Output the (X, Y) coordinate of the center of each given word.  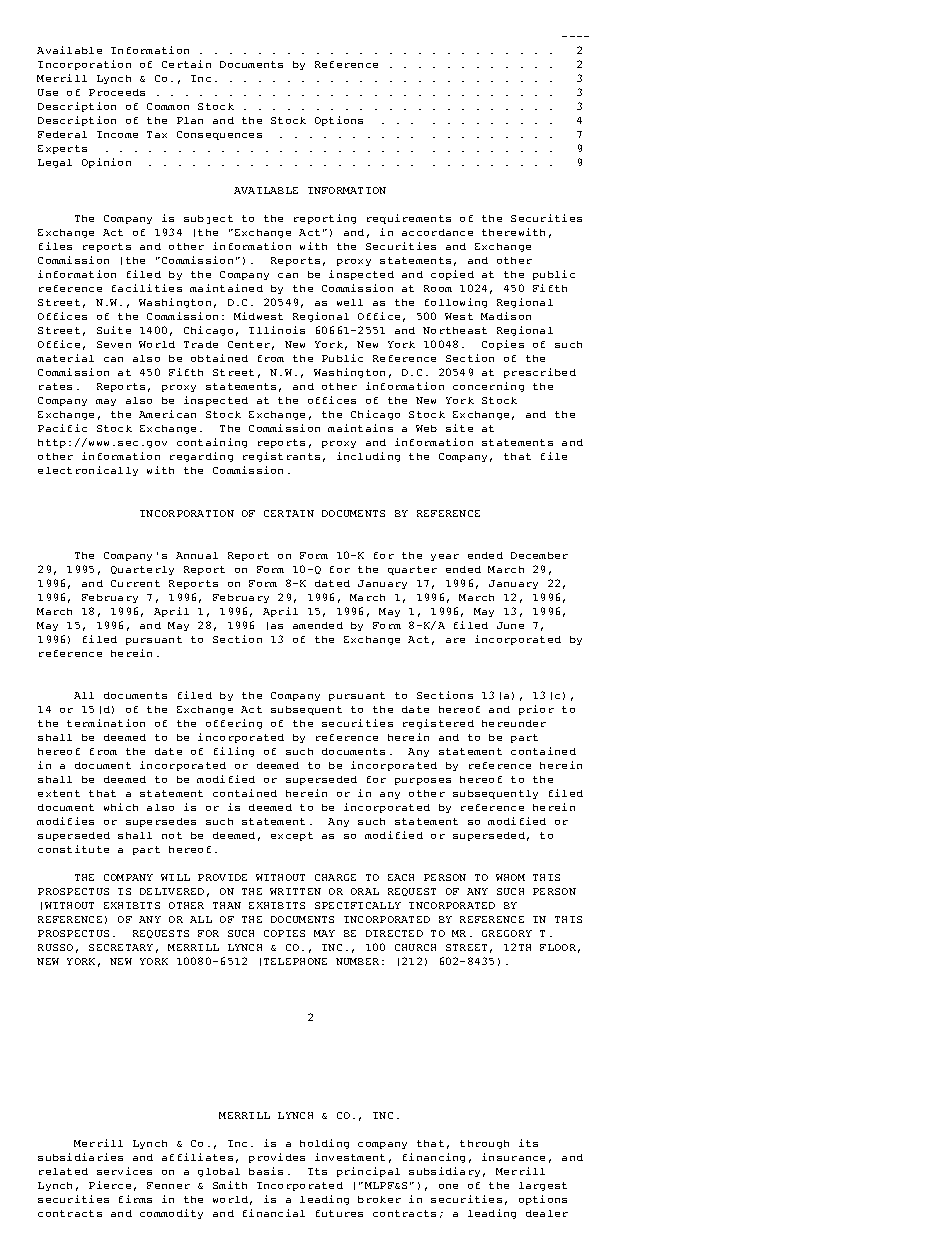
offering (234, 724)
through (484, 1144)
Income (117, 134)
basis (266, 1171)
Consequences (219, 135)
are (455, 640)
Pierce (110, 1185)
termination (106, 723)
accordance (437, 232)
